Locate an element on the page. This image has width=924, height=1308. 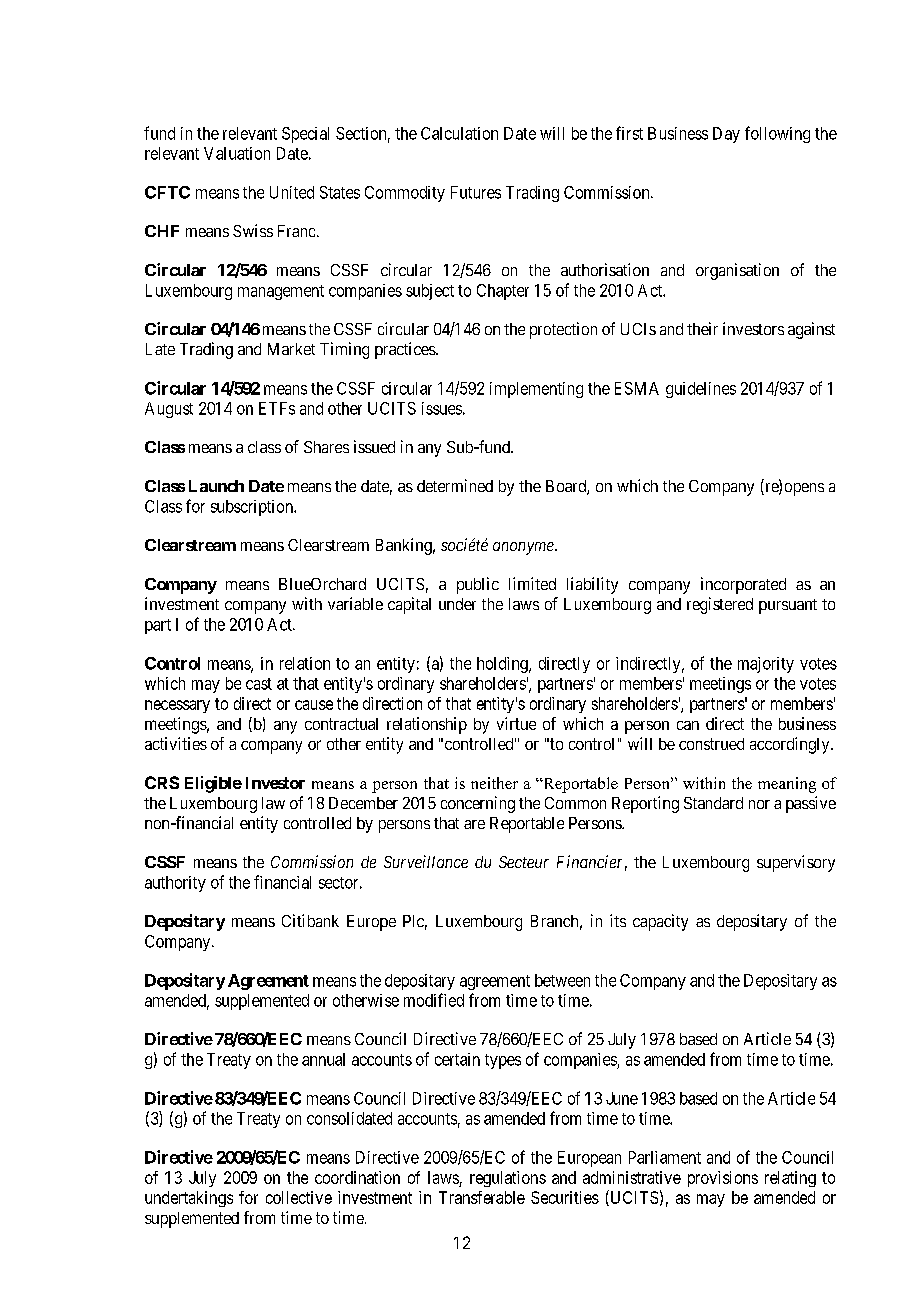
provisions is located at coordinates (723, 1179).
